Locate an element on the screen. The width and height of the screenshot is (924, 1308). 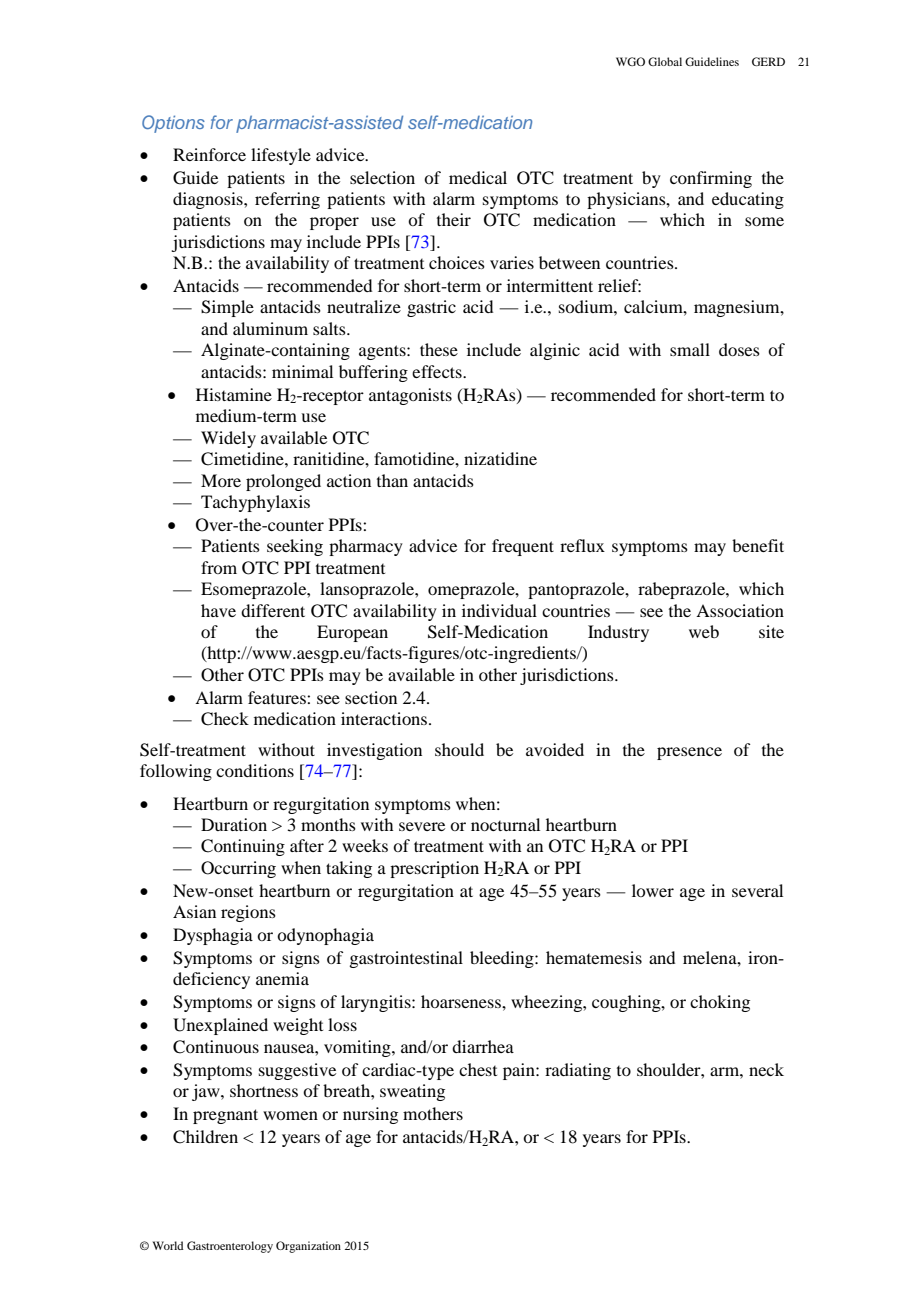
sweating is located at coordinates (412, 1092).
